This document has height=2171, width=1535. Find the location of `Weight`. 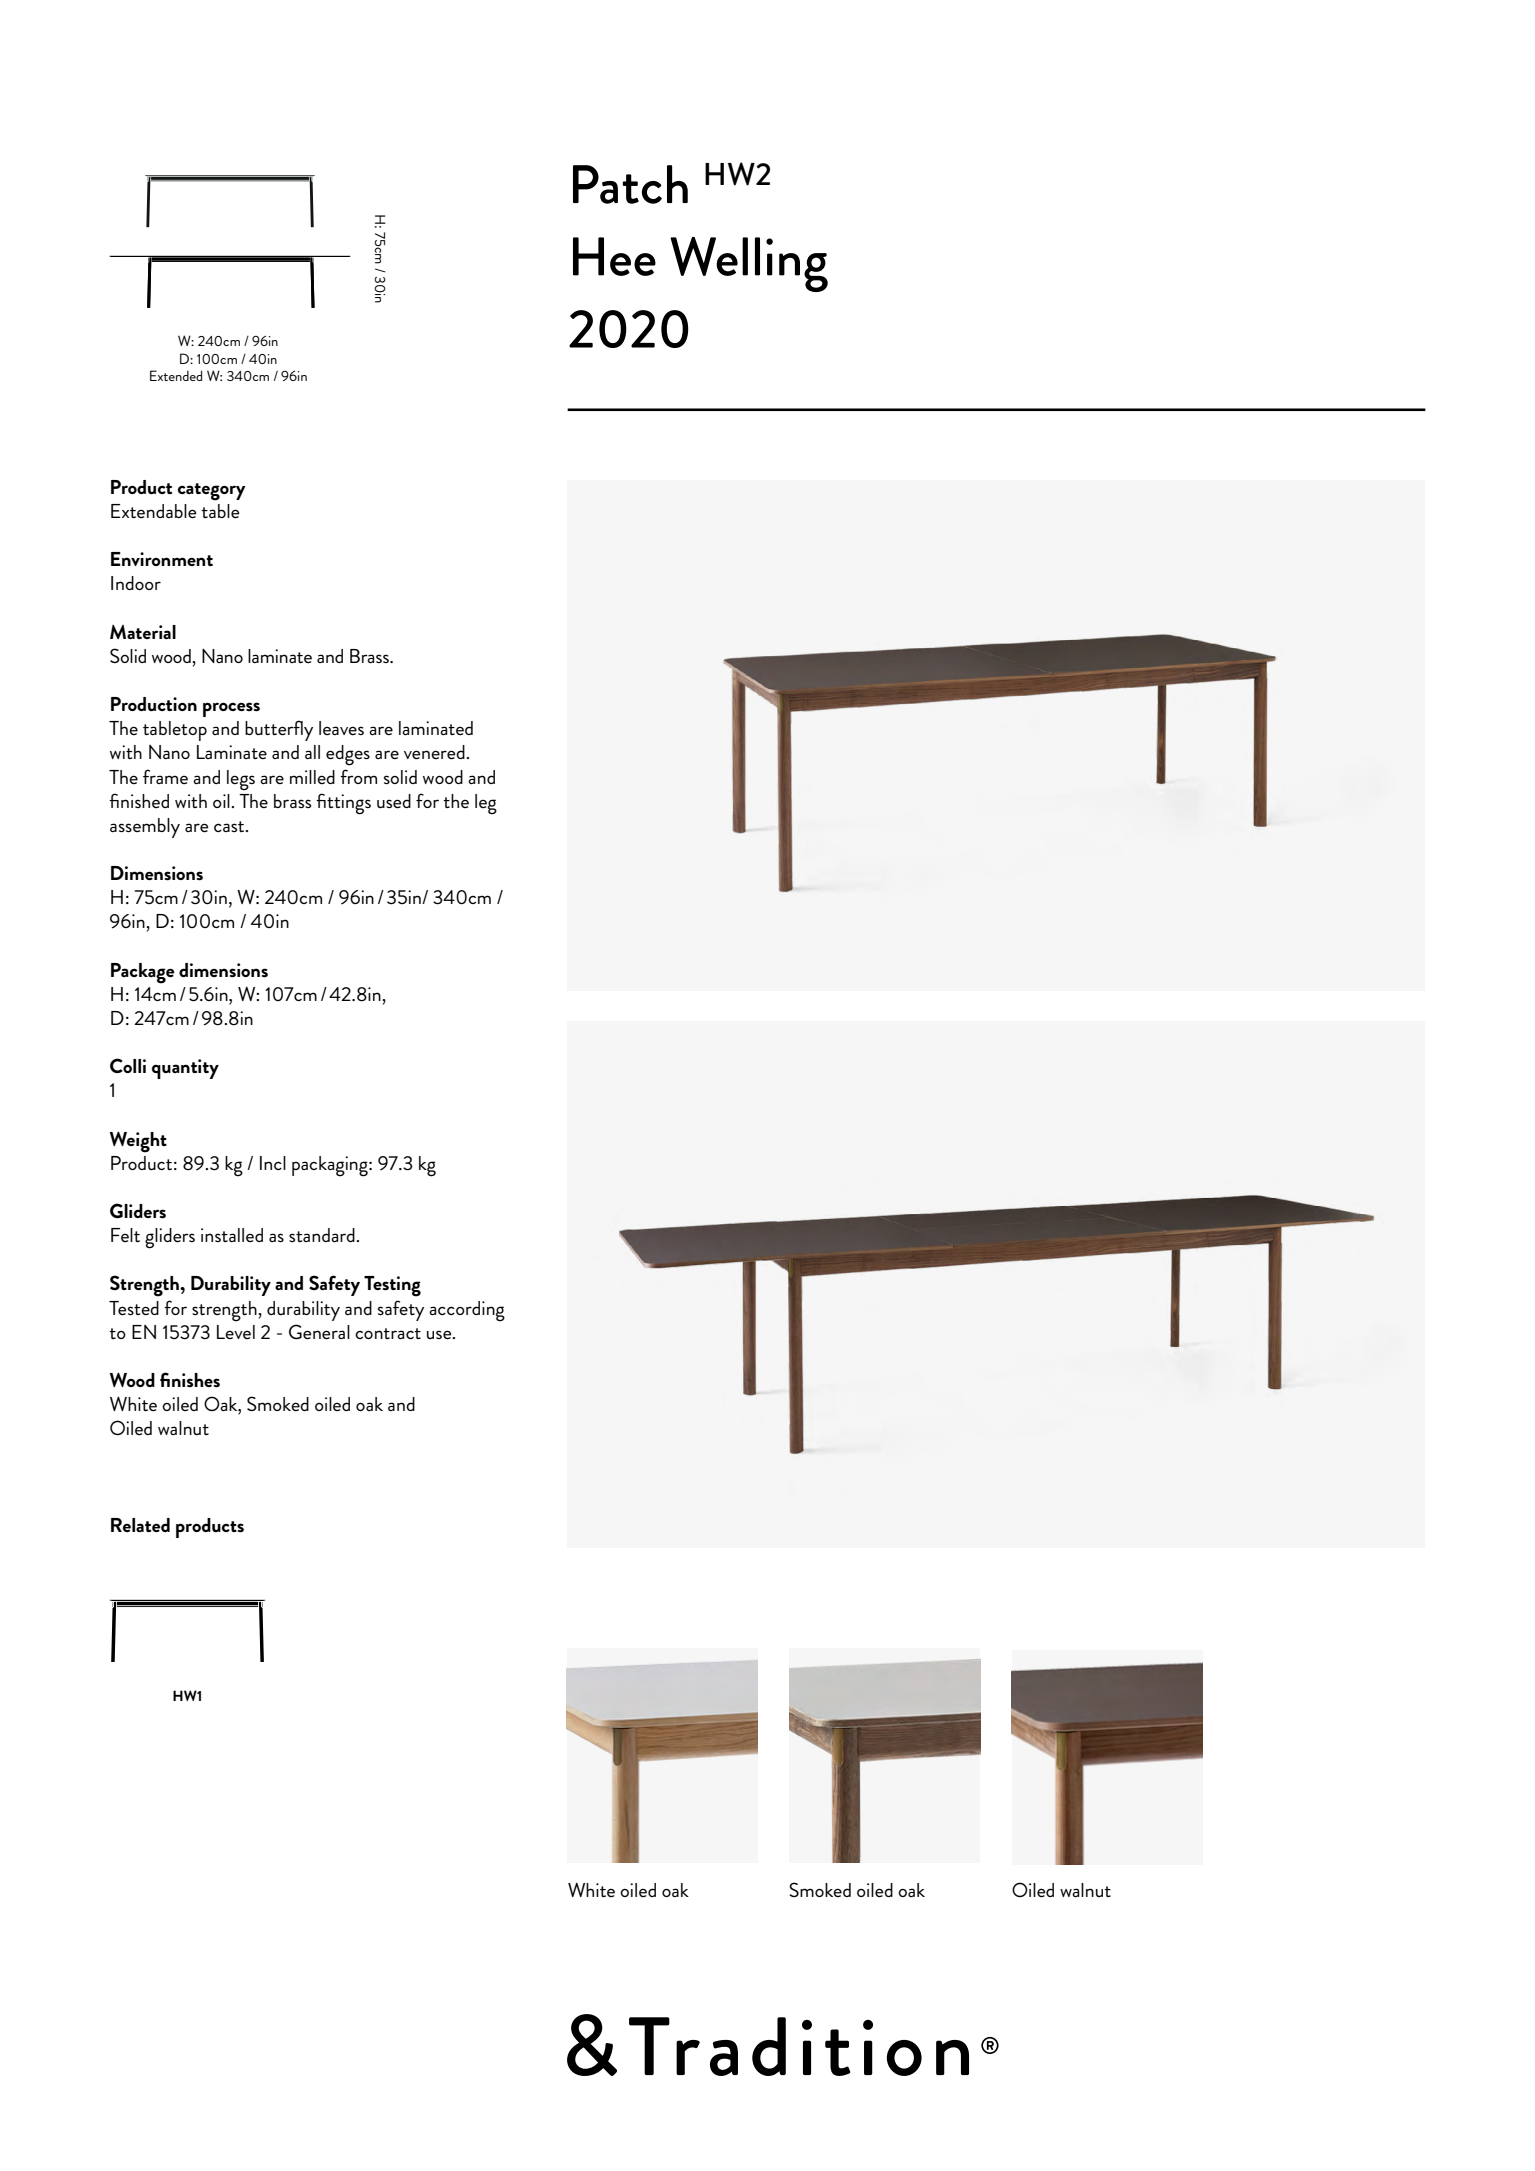

Weight is located at coordinates (138, 1142).
